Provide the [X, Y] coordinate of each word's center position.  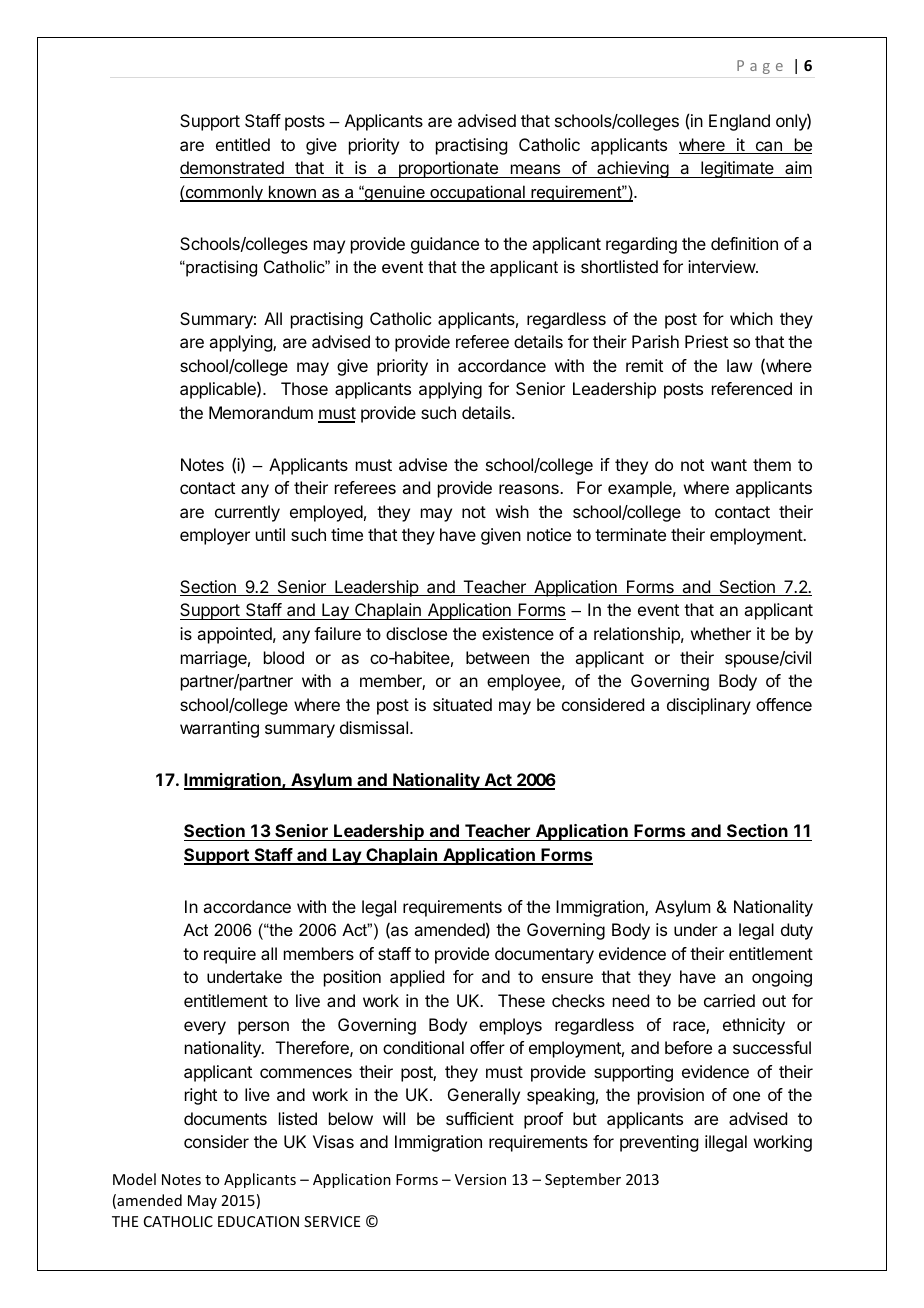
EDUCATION [258, 1221]
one [746, 1096]
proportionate [448, 169]
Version [480, 1179]
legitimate [737, 169]
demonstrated [233, 169]
